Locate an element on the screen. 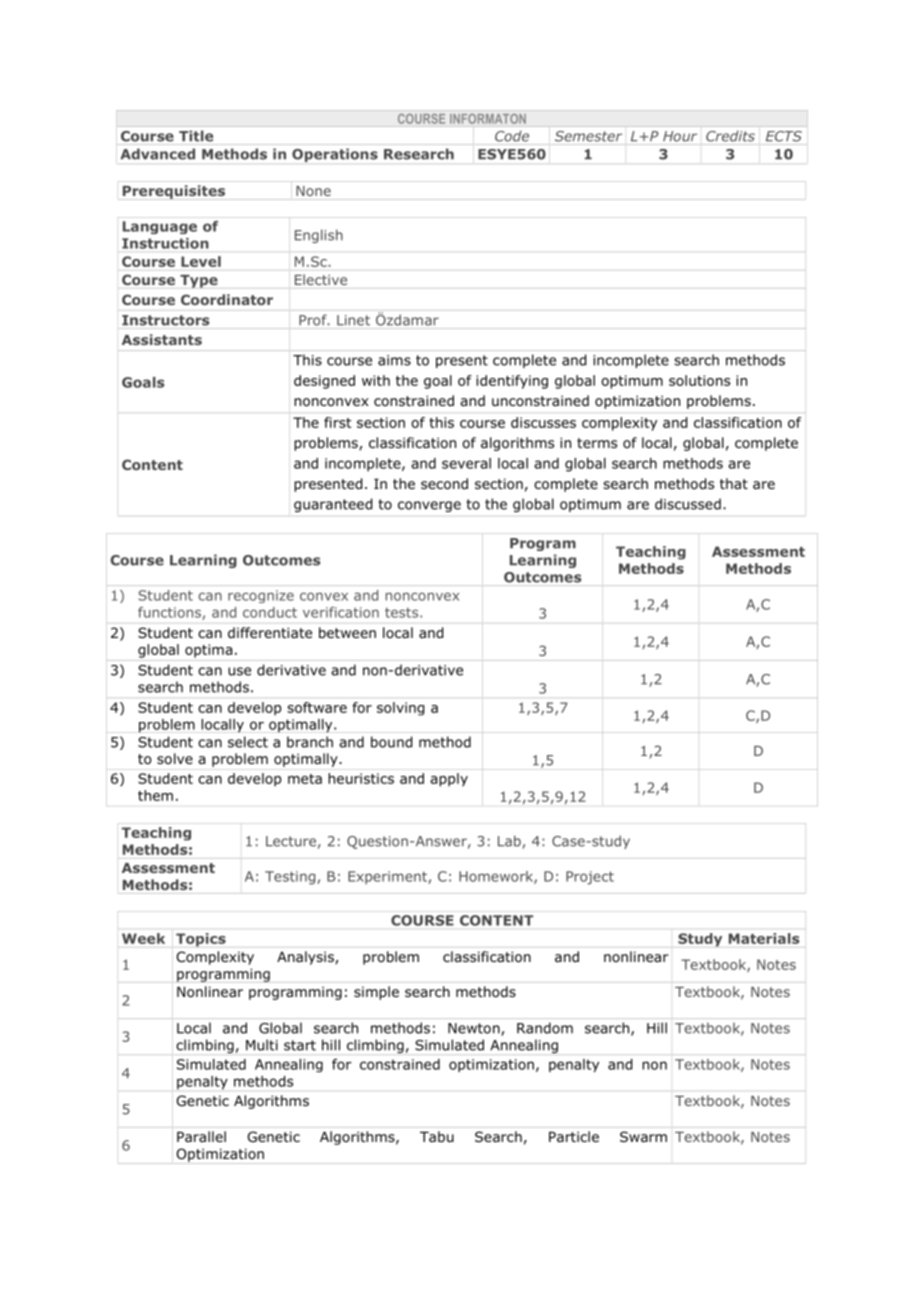 This screenshot has width=924, height=1308. Title is located at coordinates (196, 136).
